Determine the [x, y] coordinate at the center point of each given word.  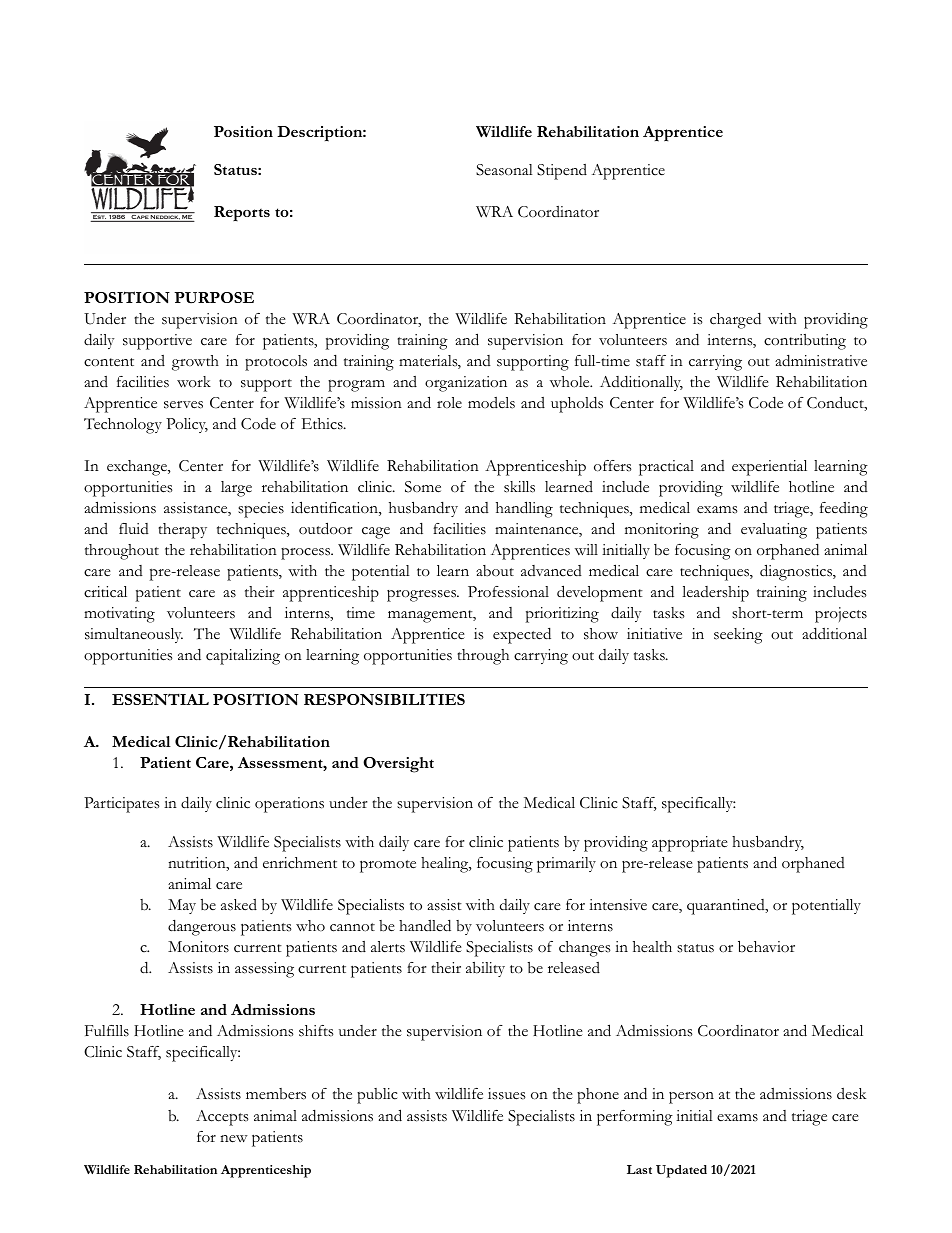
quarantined [727, 907]
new [234, 1139]
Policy [187, 425]
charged [735, 321]
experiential [769, 468]
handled [425, 926]
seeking [738, 636]
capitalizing [243, 657]
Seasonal [504, 170]
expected [522, 636]
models [491, 403]
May [182, 906]
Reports [242, 213]
